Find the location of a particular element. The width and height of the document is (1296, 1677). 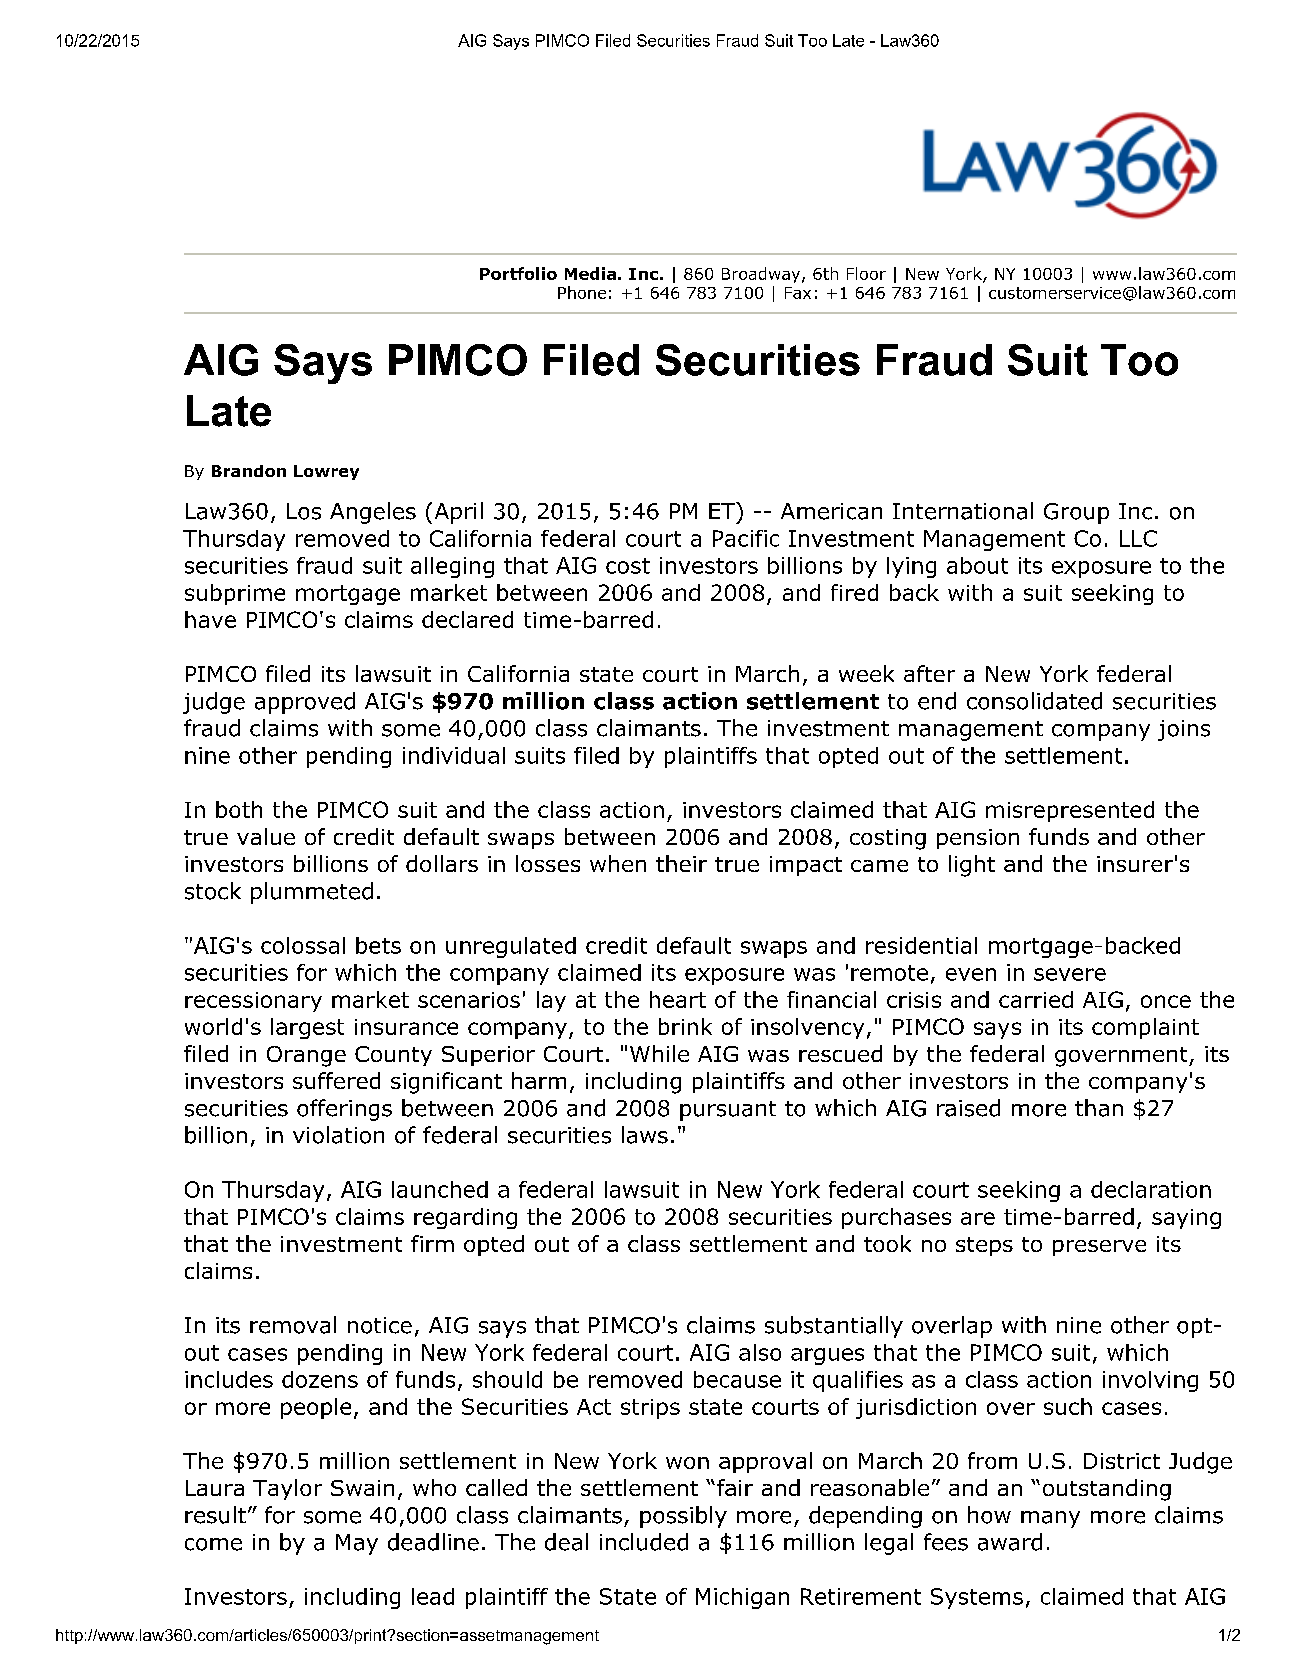

Angeles is located at coordinates (373, 513).
